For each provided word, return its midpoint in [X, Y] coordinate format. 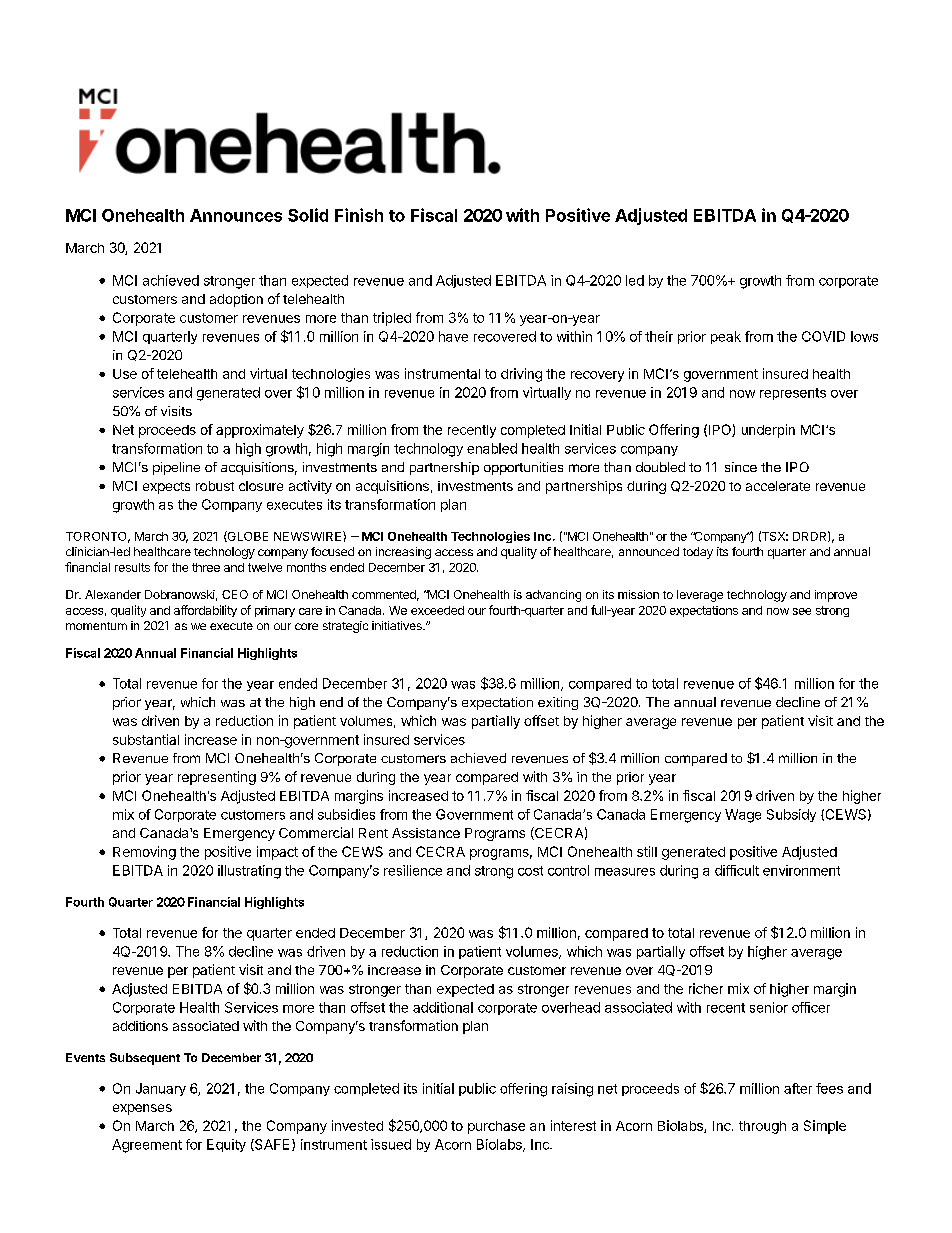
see [802, 611]
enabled [492, 448]
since [741, 467]
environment [801, 870]
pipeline [176, 468]
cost [530, 871]
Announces [236, 215]
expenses [142, 1109]
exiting [558, 703]
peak [726, 337]
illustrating [249, 872]
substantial [146, 739]
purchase [496, 1127]
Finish [359, 215]
